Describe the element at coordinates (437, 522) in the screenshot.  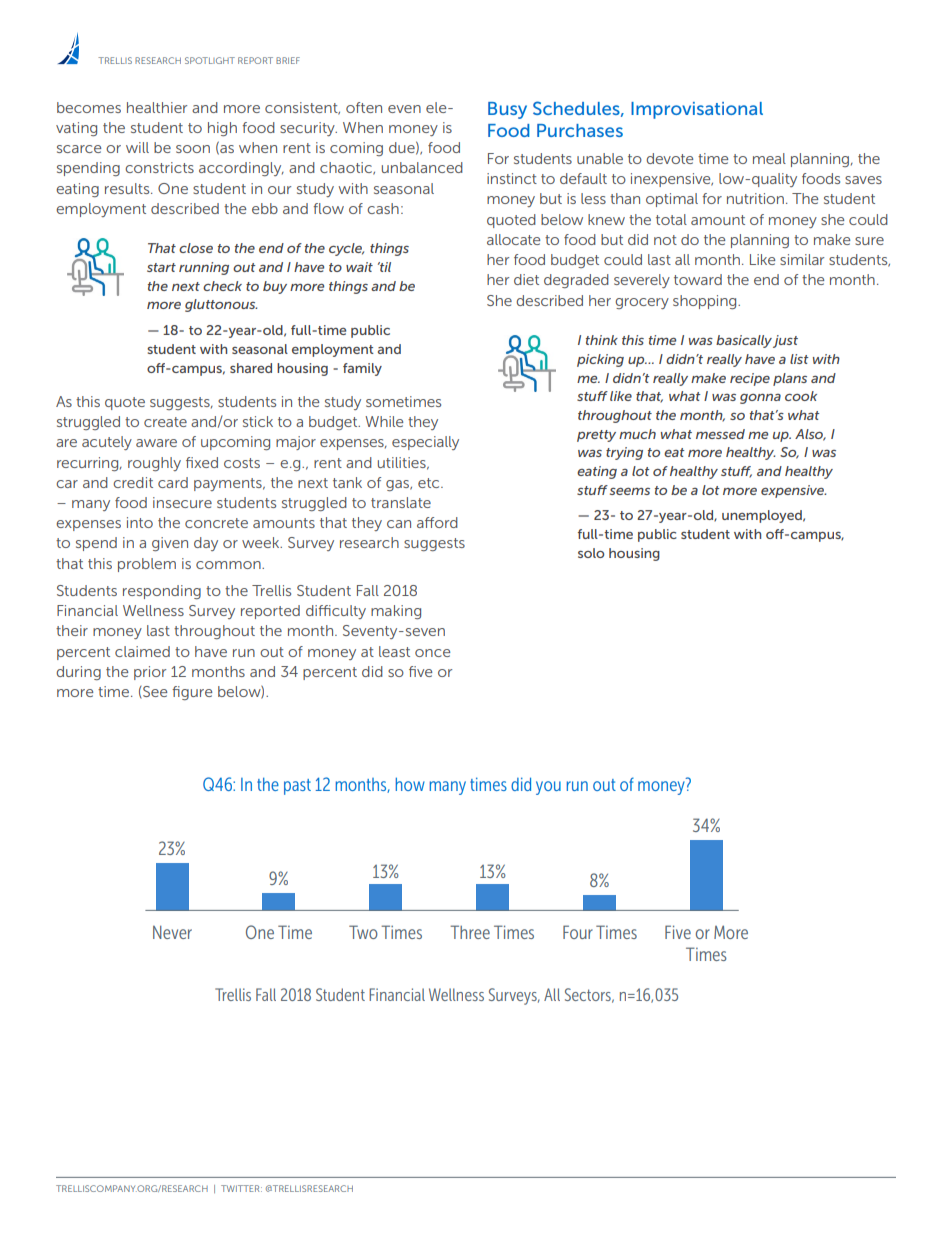
I see `afford` at that location.
